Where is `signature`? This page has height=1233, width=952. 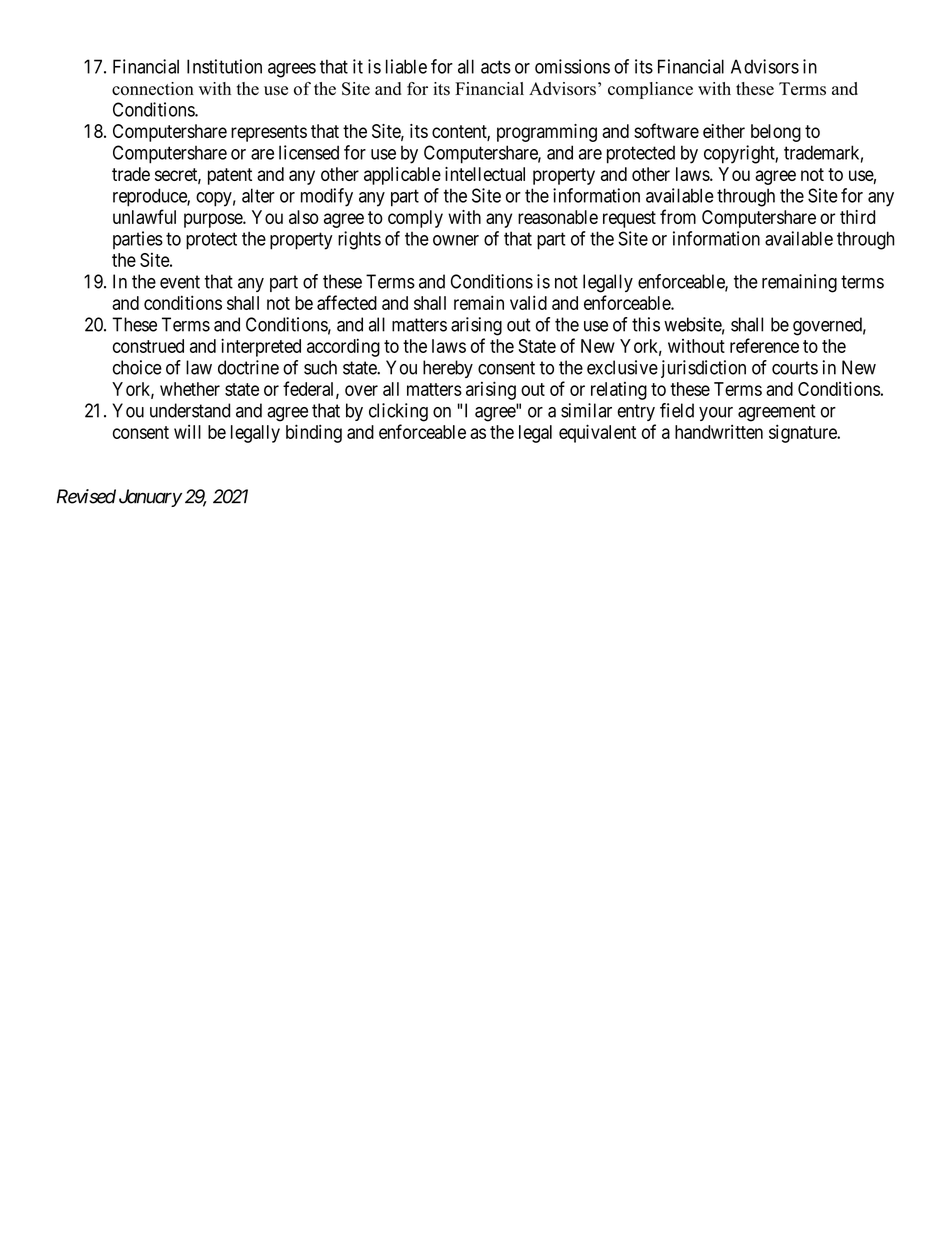 signature is located at coordinates (803, 433).
